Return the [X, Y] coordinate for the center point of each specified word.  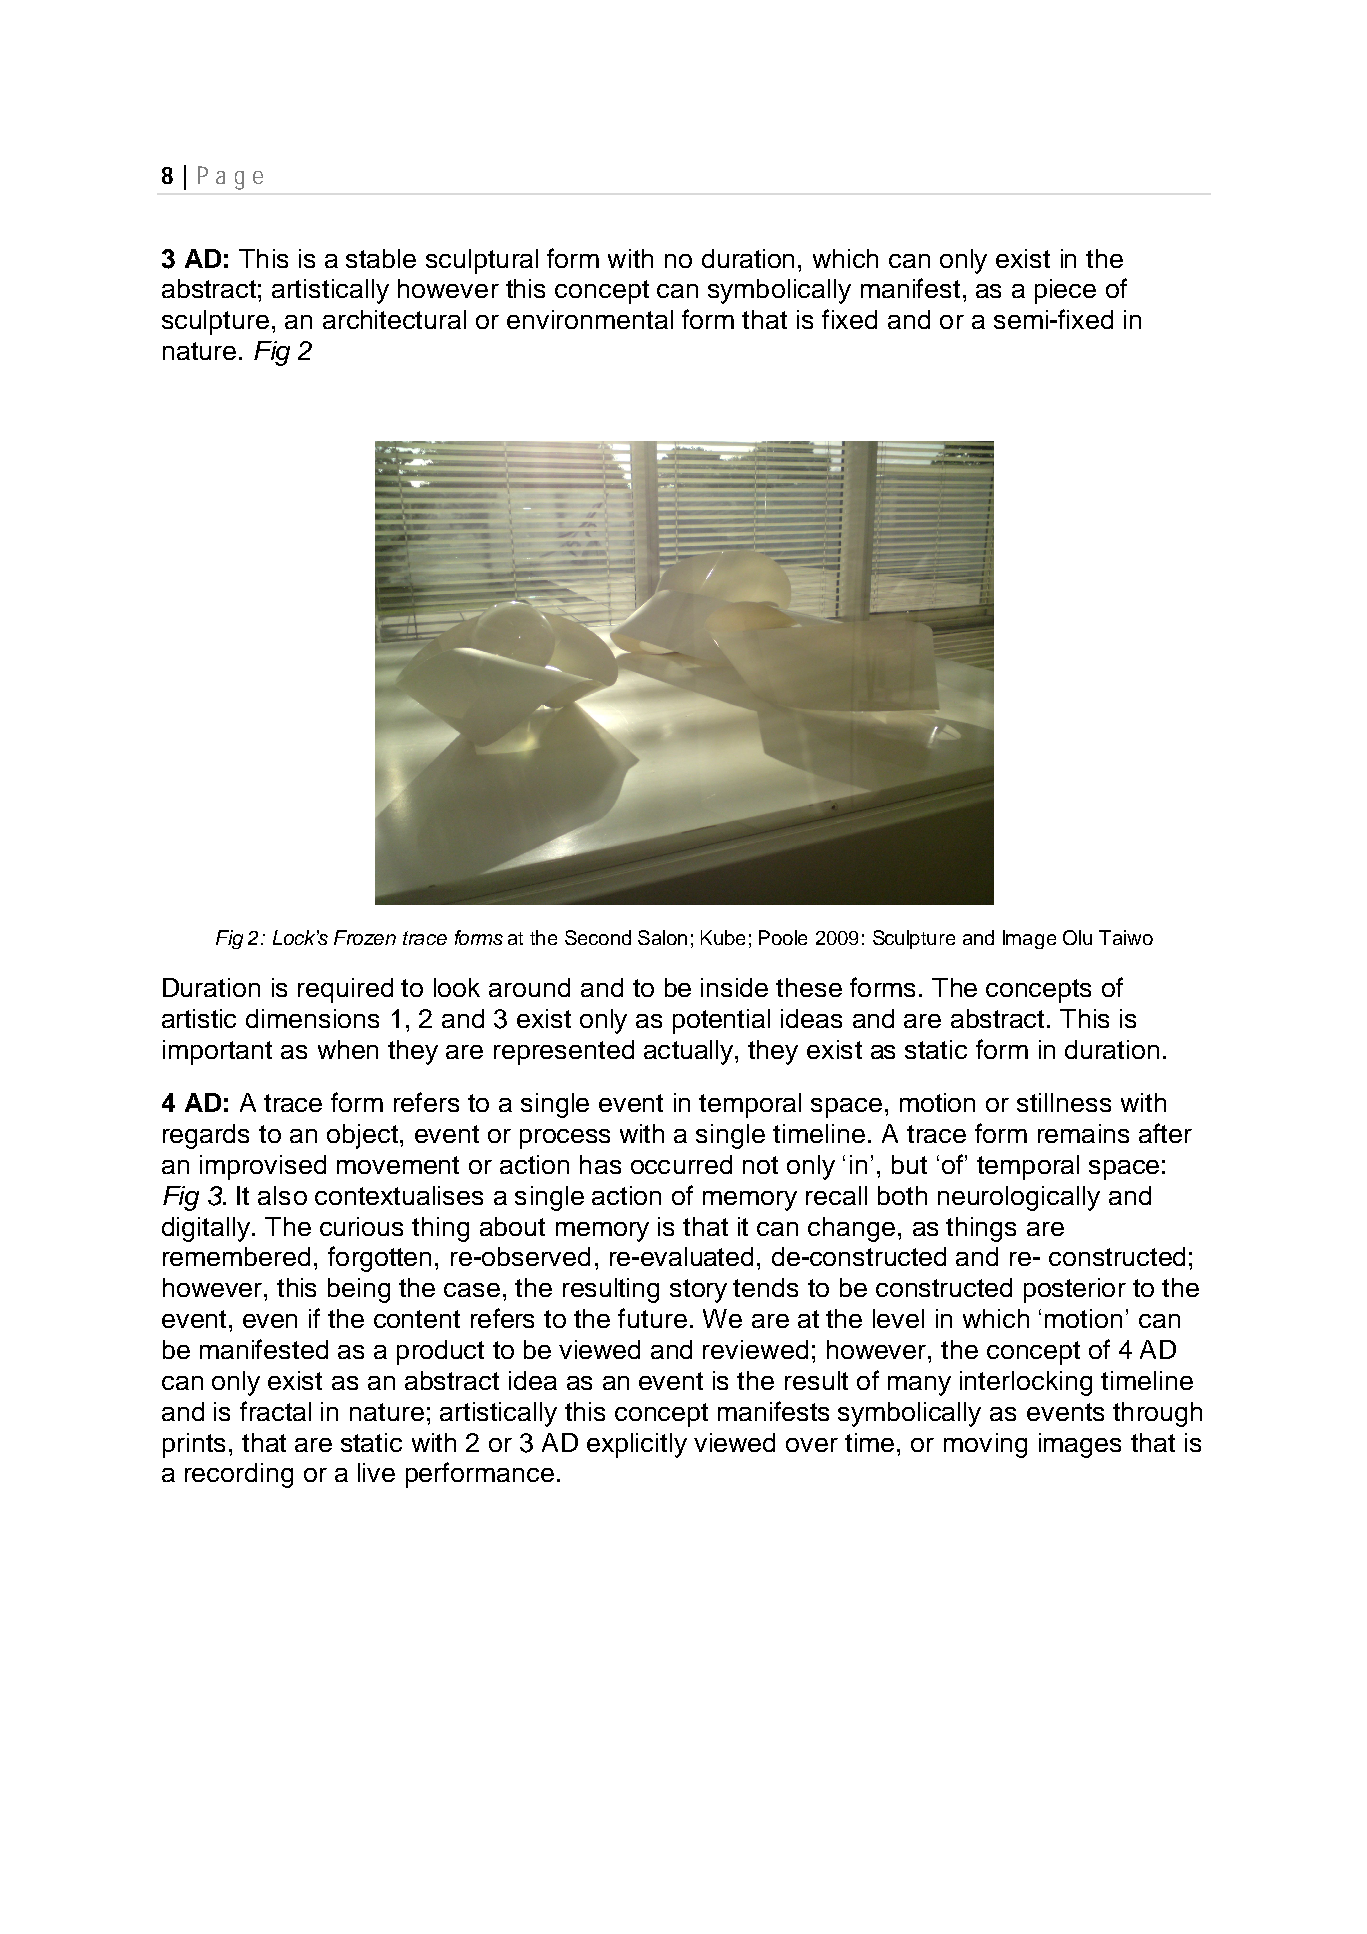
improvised [263, 1167]
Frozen [365, 937]
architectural [394, 319]
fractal [275, 1411]
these [809, 987]
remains [1083, 1133]
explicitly [637, 1445]
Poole [783, 937]
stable [381, 258]
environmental [590, 319]
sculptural [482, 261]
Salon [662, 937]
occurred [681, 1164]
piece [1065, 291]
